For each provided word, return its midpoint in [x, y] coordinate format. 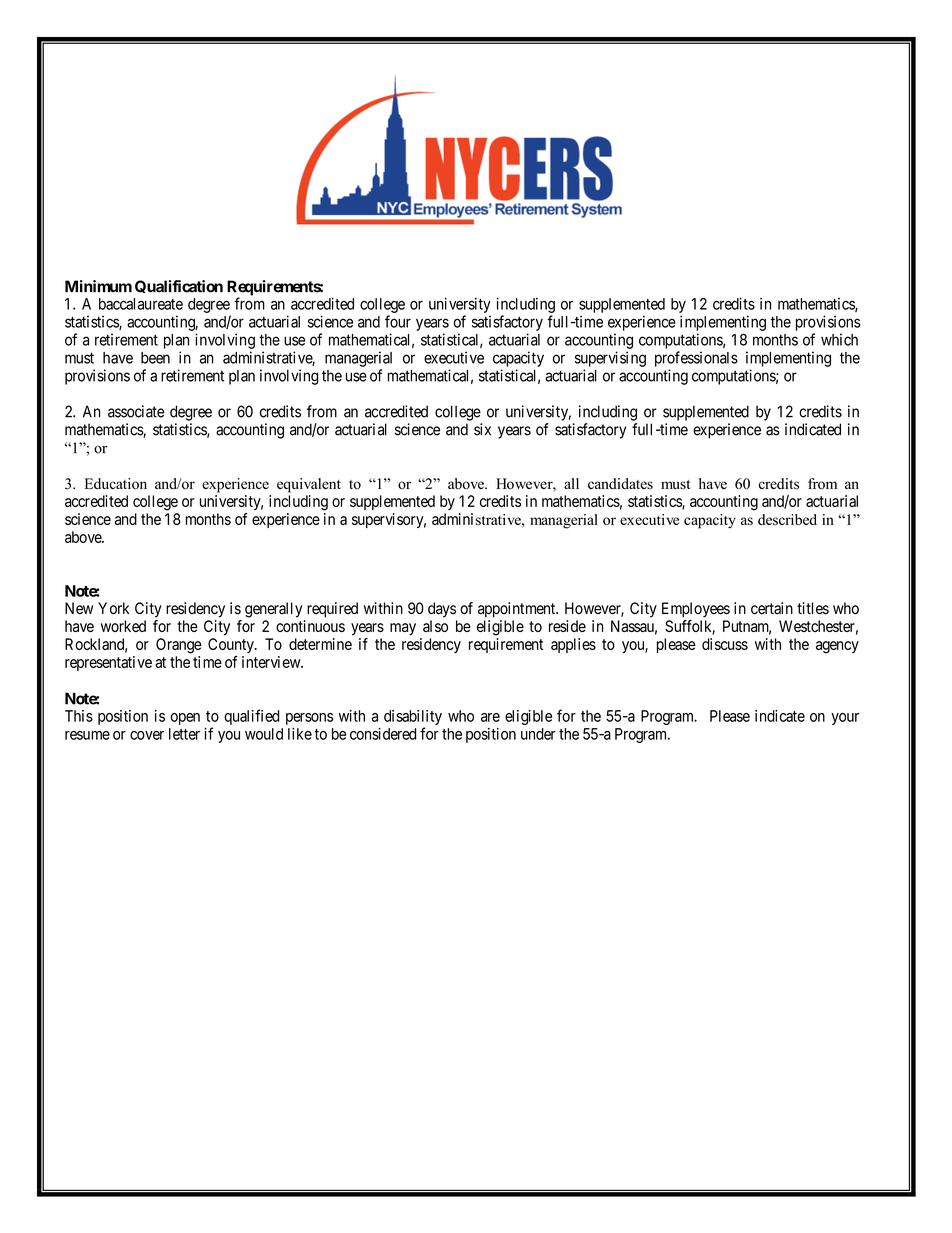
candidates [620, 484]
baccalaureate [141, 304]
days [442, 610]
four [398, 321]
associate [136, 411]
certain [772, 608]
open [185, 719]
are [490, 717]
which [839, 339]
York [113, 608]
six [482, 429]
